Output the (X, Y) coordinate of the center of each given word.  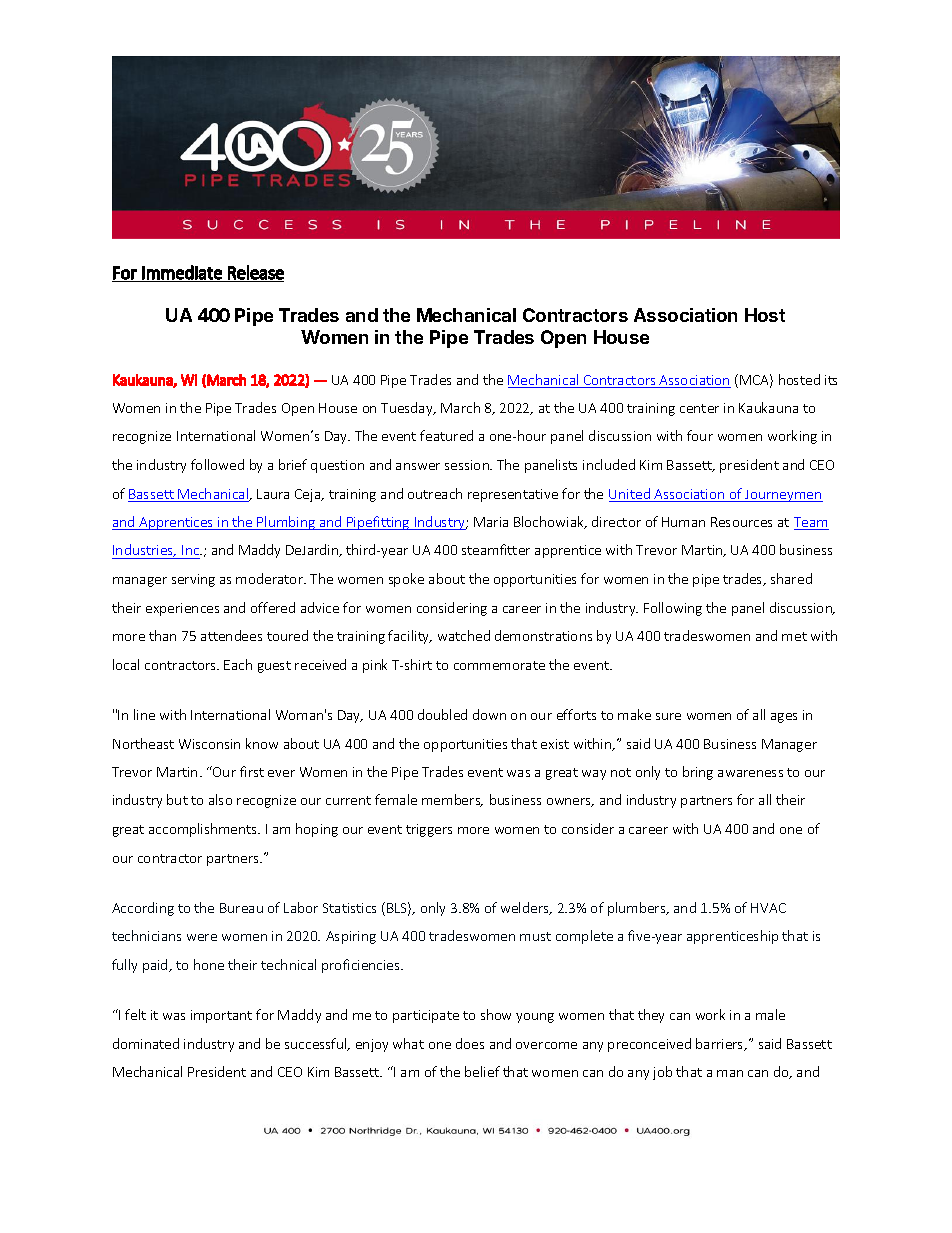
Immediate (182, 272)
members (452, 800)
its (831, 380)
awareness (750, 773)
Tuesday (408, 409)
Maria (491, 522)
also (220, 799)
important (221, 1016)
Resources (741, 522)
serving (193, 580)
